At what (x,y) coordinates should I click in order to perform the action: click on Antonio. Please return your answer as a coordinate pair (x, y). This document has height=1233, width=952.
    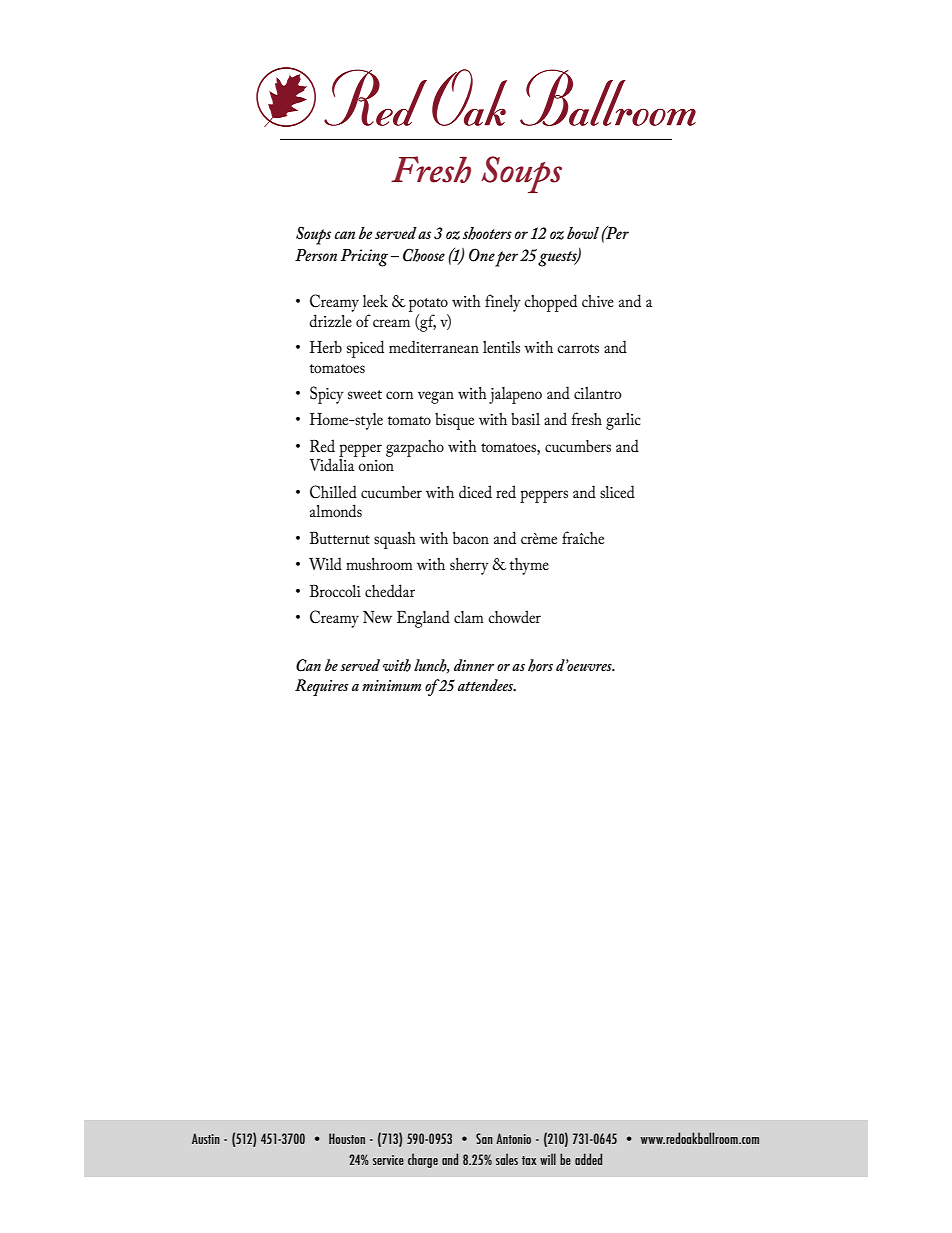
    Looking at the image, I should click on (513, 1138).
